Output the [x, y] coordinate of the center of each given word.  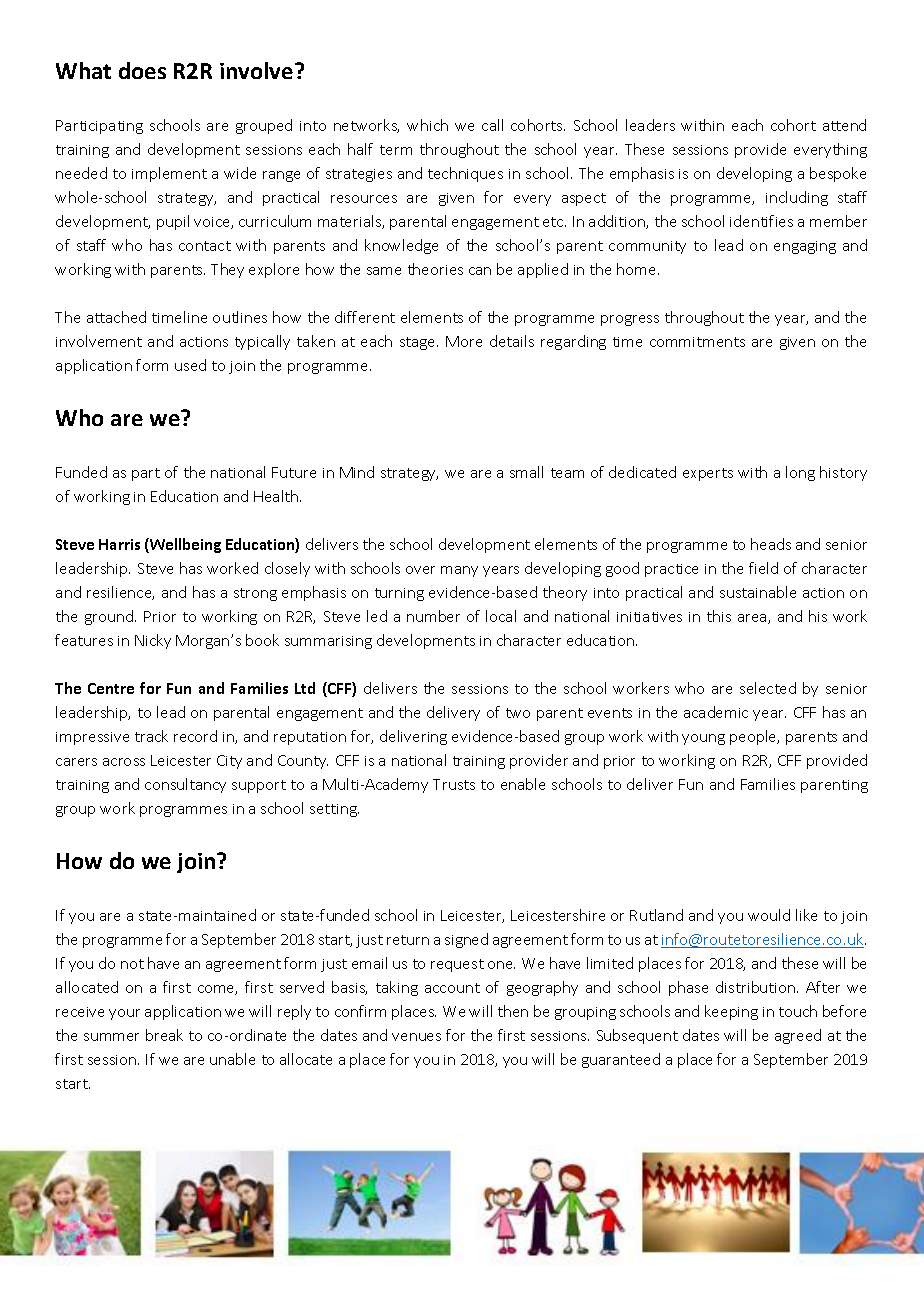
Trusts [454, 784]
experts [708, 474]
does [142, 70]
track [151, 736]
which [427, 125]
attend [844, 125]
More [464, 341]
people [754, 737]
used [190, 365]
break [164, 1035]
